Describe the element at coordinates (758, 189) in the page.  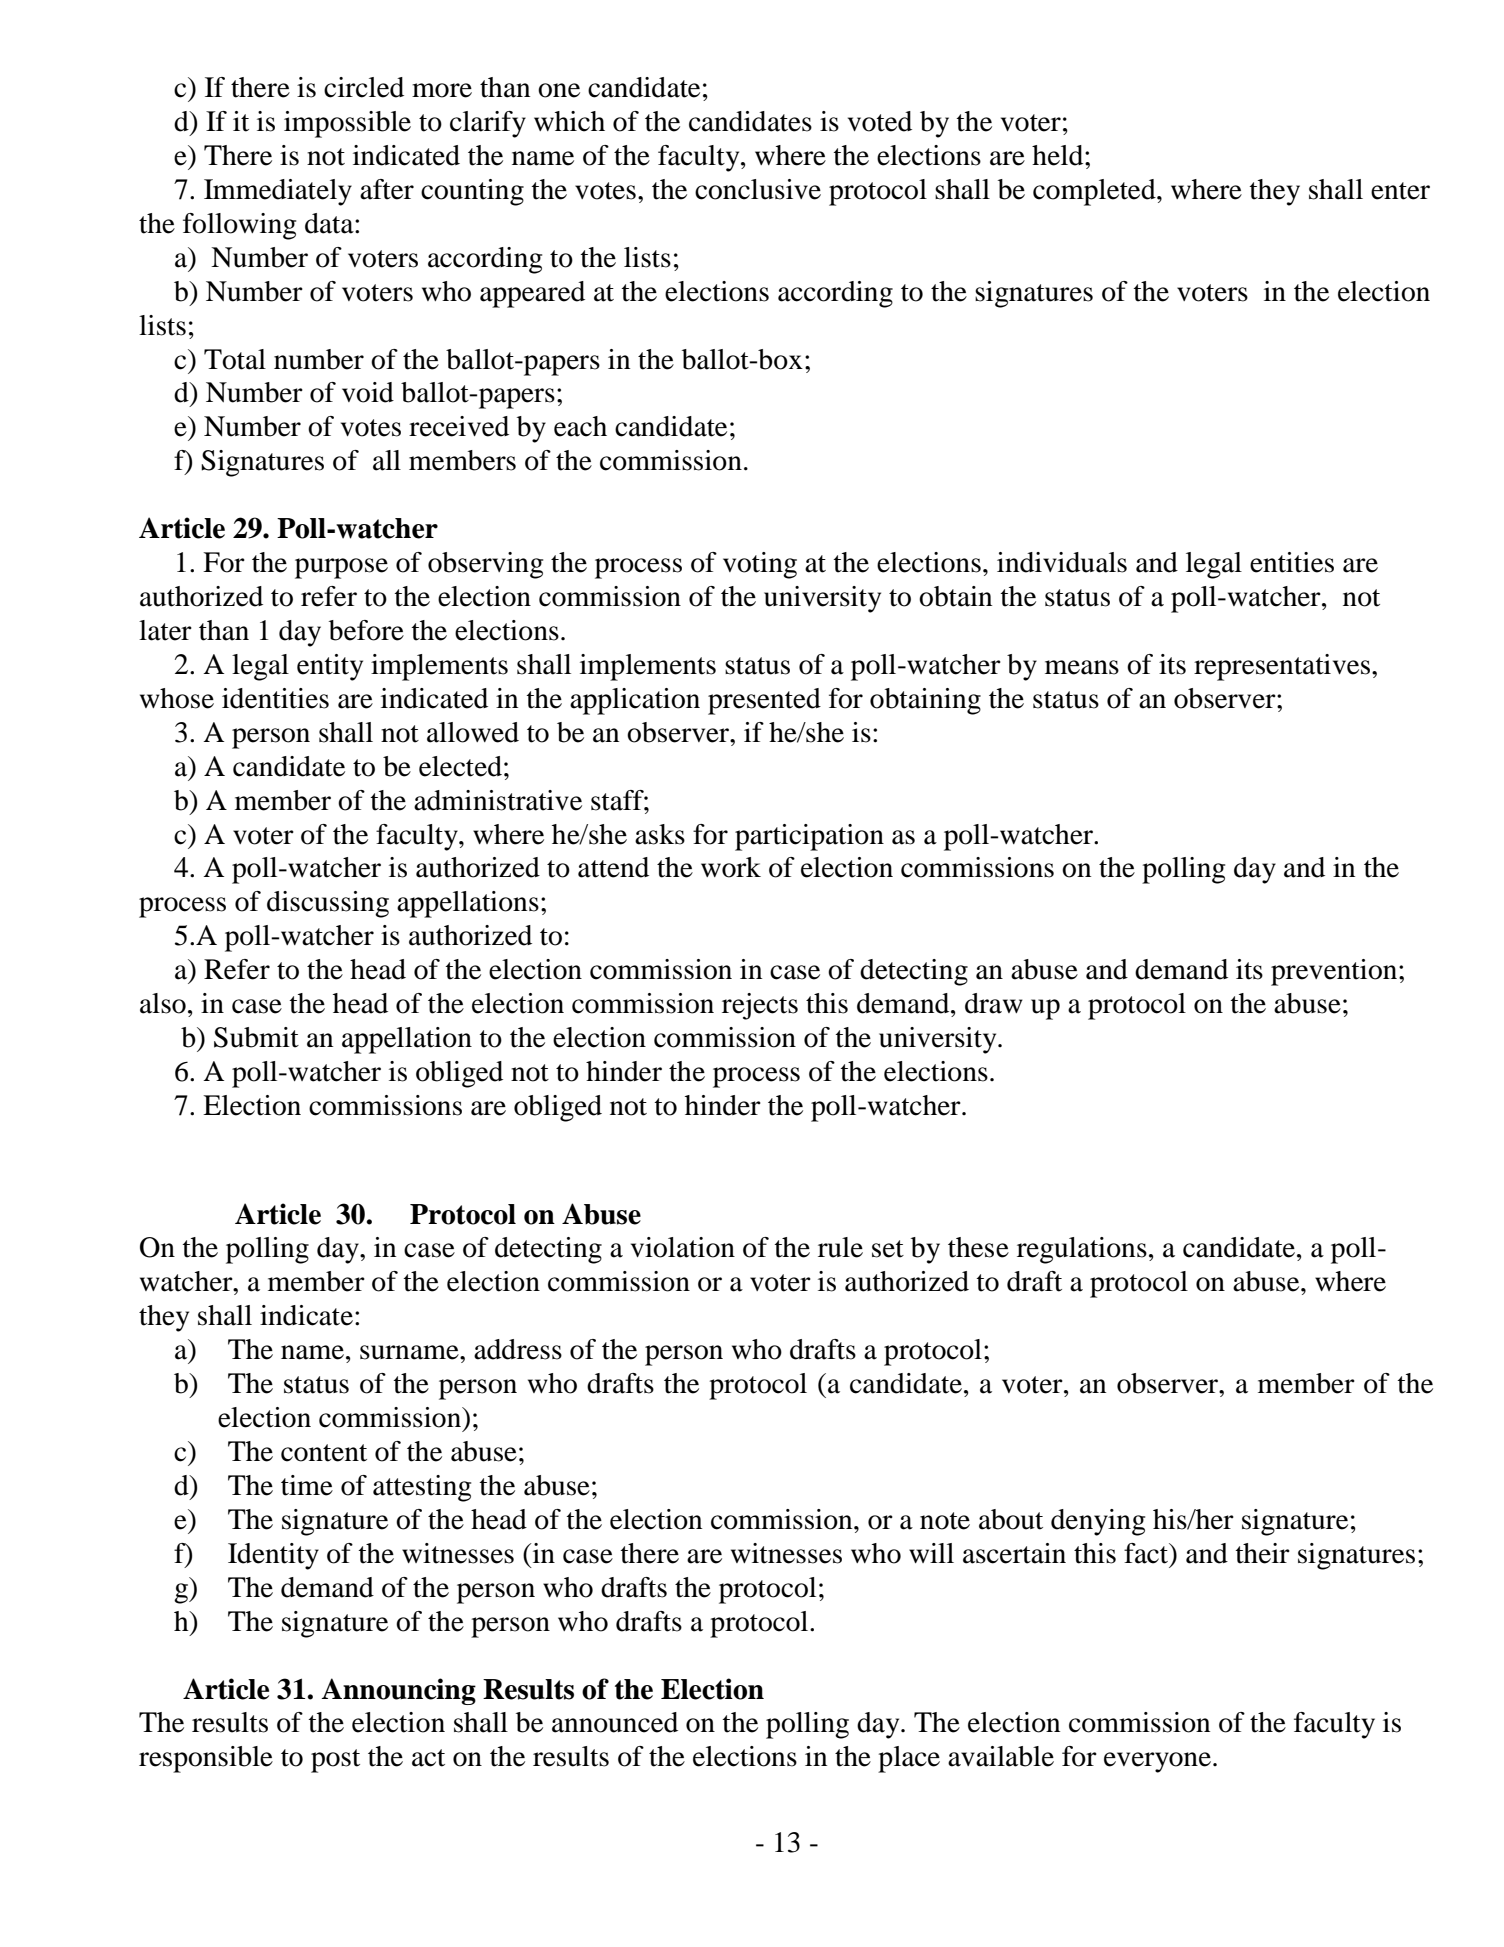
I see `conclusive` at that location.
